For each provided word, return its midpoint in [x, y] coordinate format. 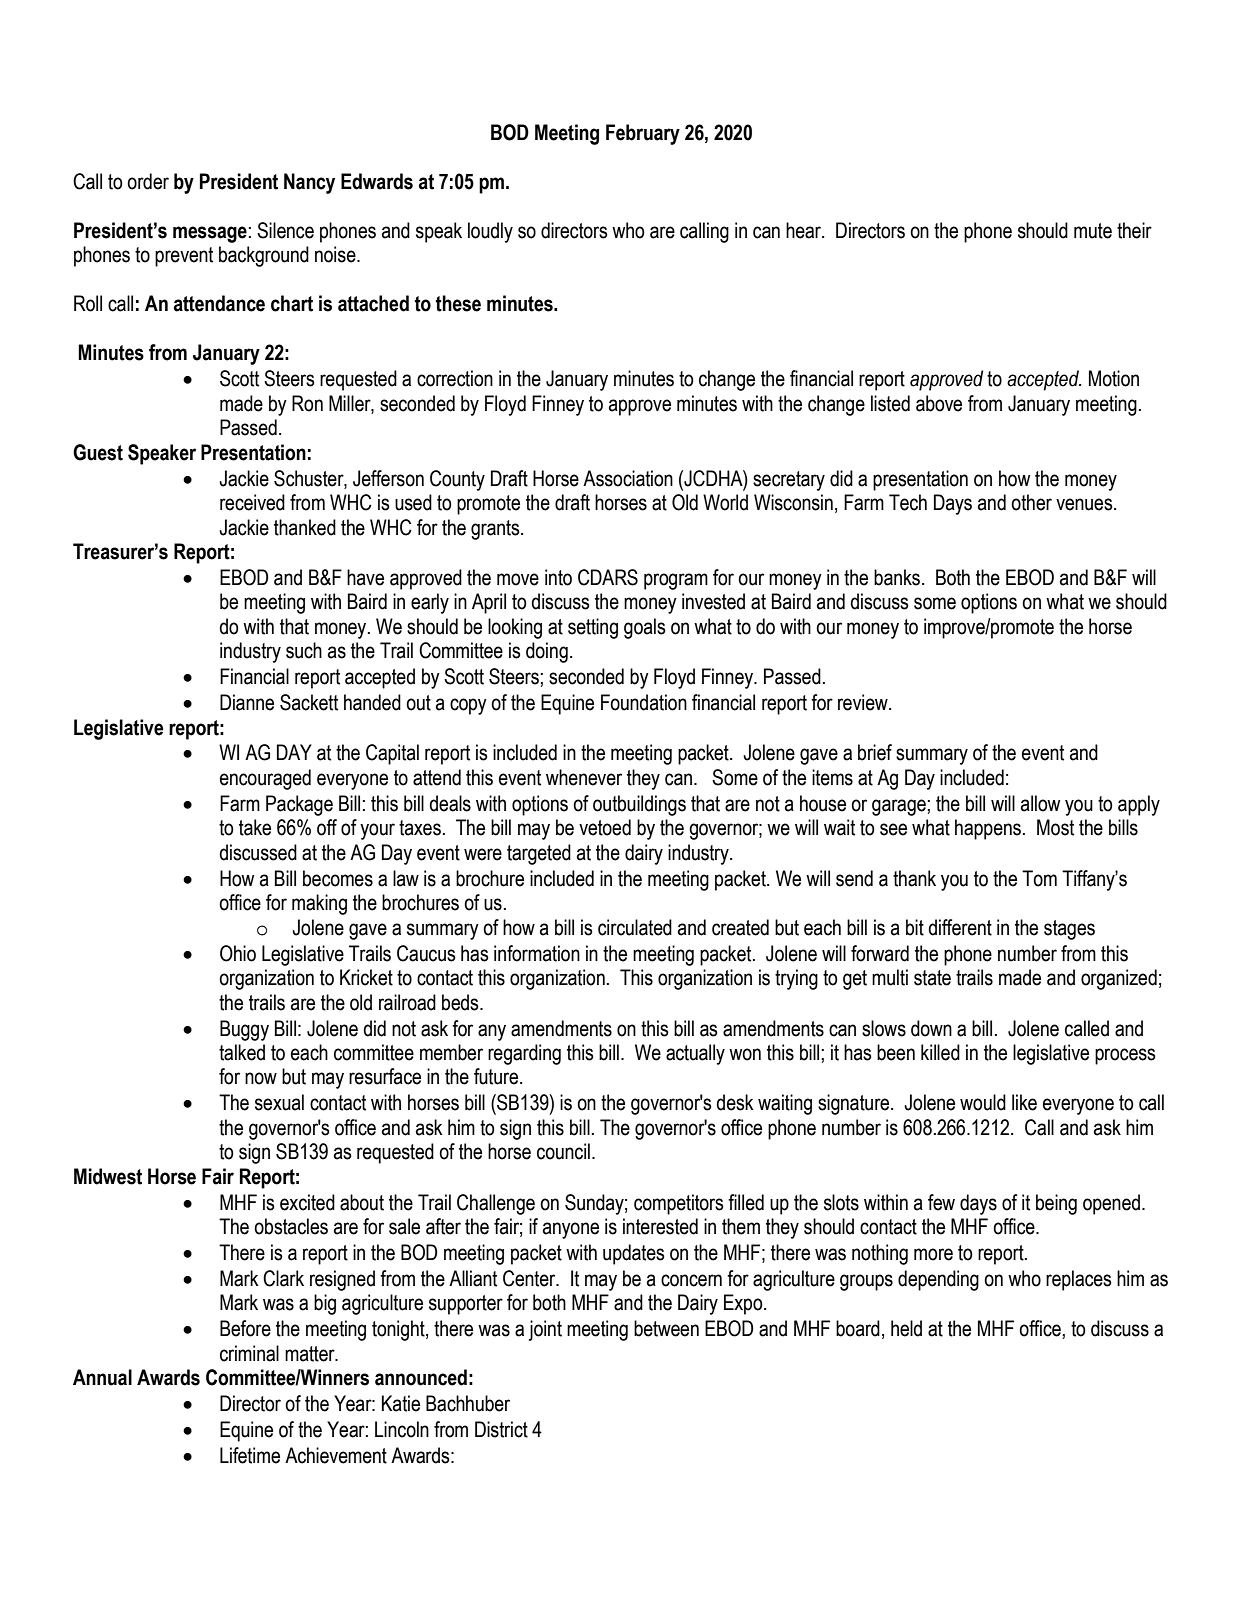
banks [898, 577]
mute [1093, 231]
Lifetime [250, 1455]
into [558, 577]
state [932, 978]
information [537, 953]
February [643, 134]
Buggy [244, 1030]
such [304, 650]
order [148, 181]
